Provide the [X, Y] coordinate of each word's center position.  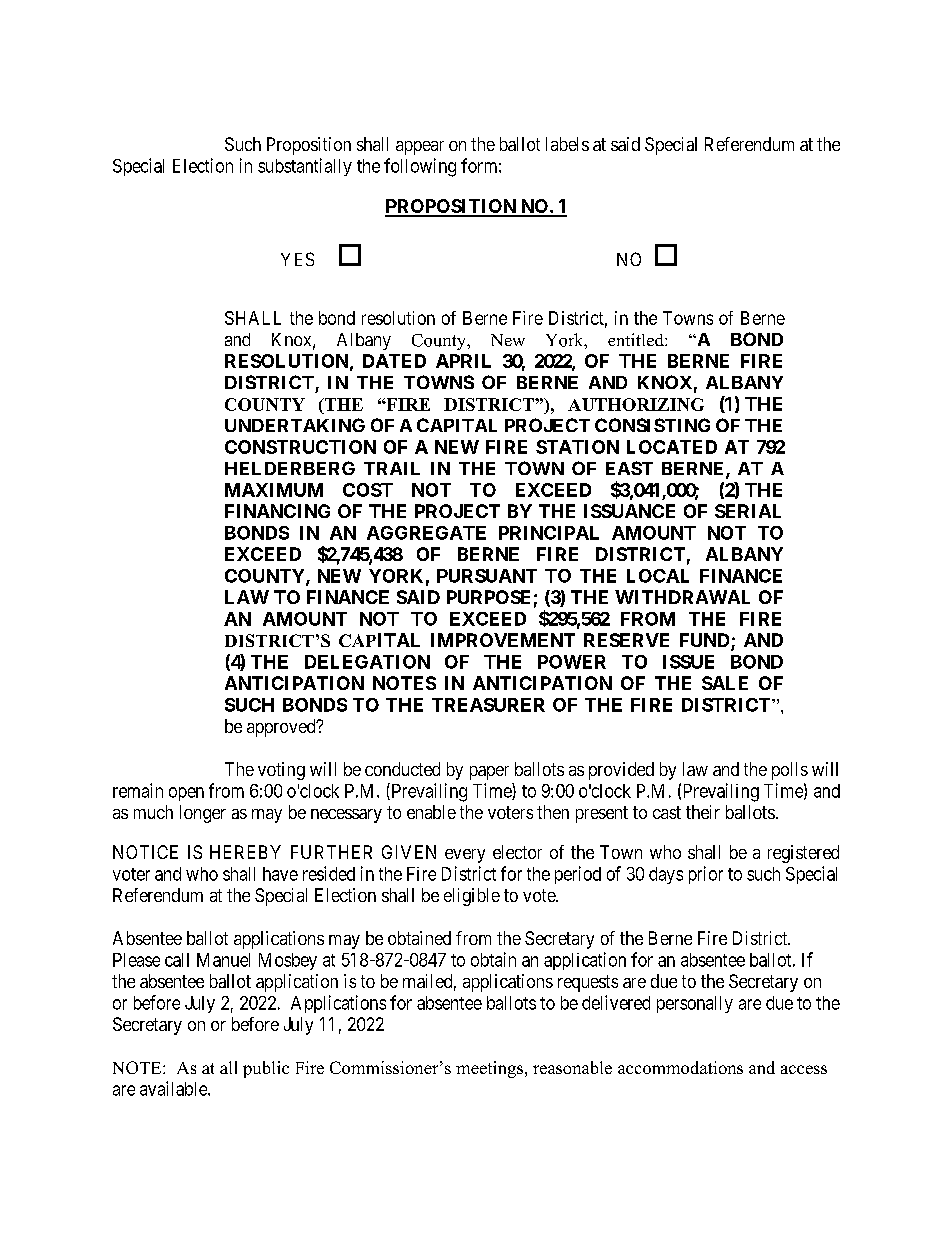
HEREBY [245, 852]
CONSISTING [652, 425]
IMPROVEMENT [503, 640]
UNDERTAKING [295, 425]
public [266, 1069]
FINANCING [277, 511]
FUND [706, 641]
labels [567, 144]
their [703, 812]
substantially [305, 167]
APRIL [463, 361]
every [465, 856]
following [420, 167]
